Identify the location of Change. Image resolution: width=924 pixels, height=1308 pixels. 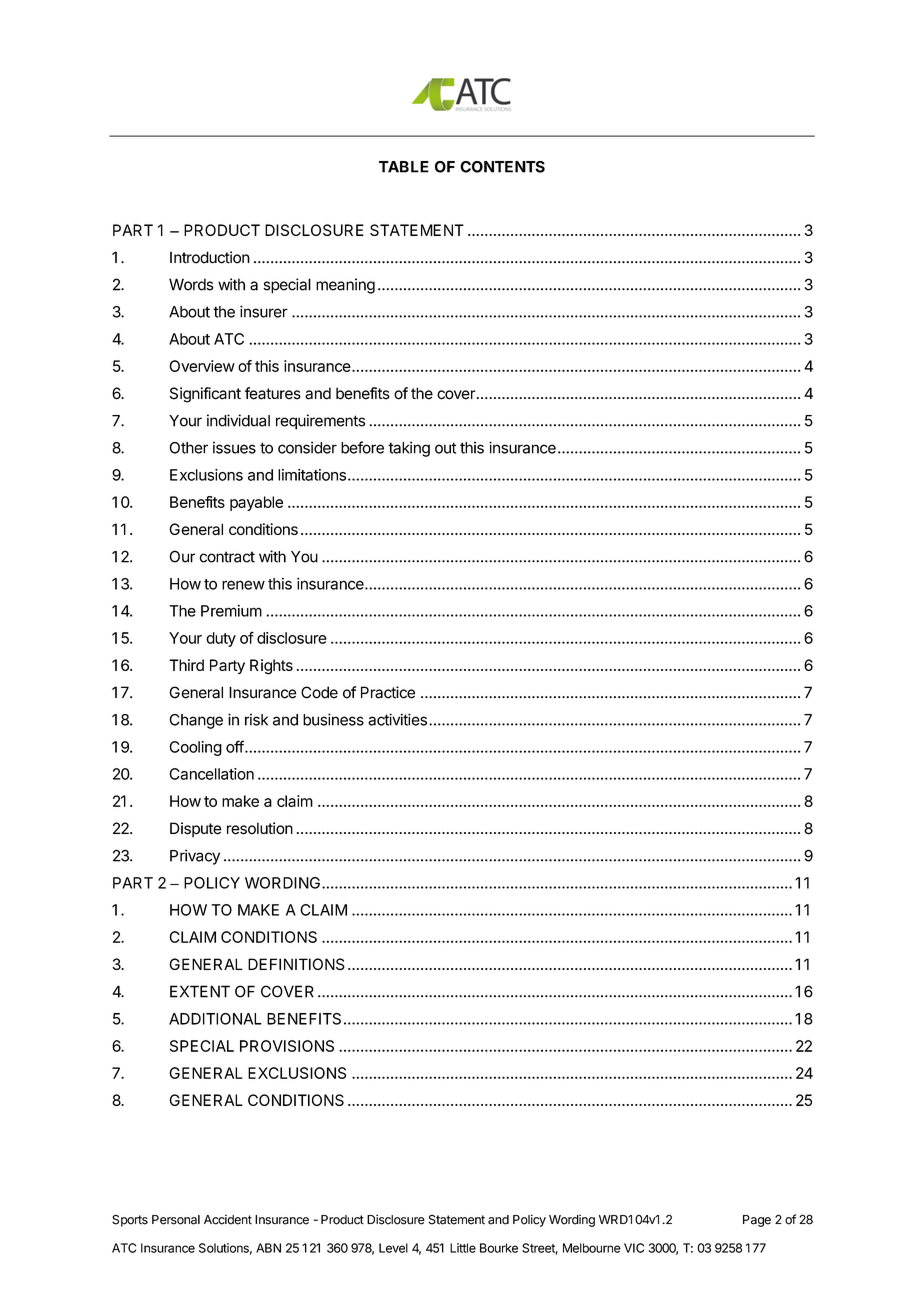
(196, 721).
